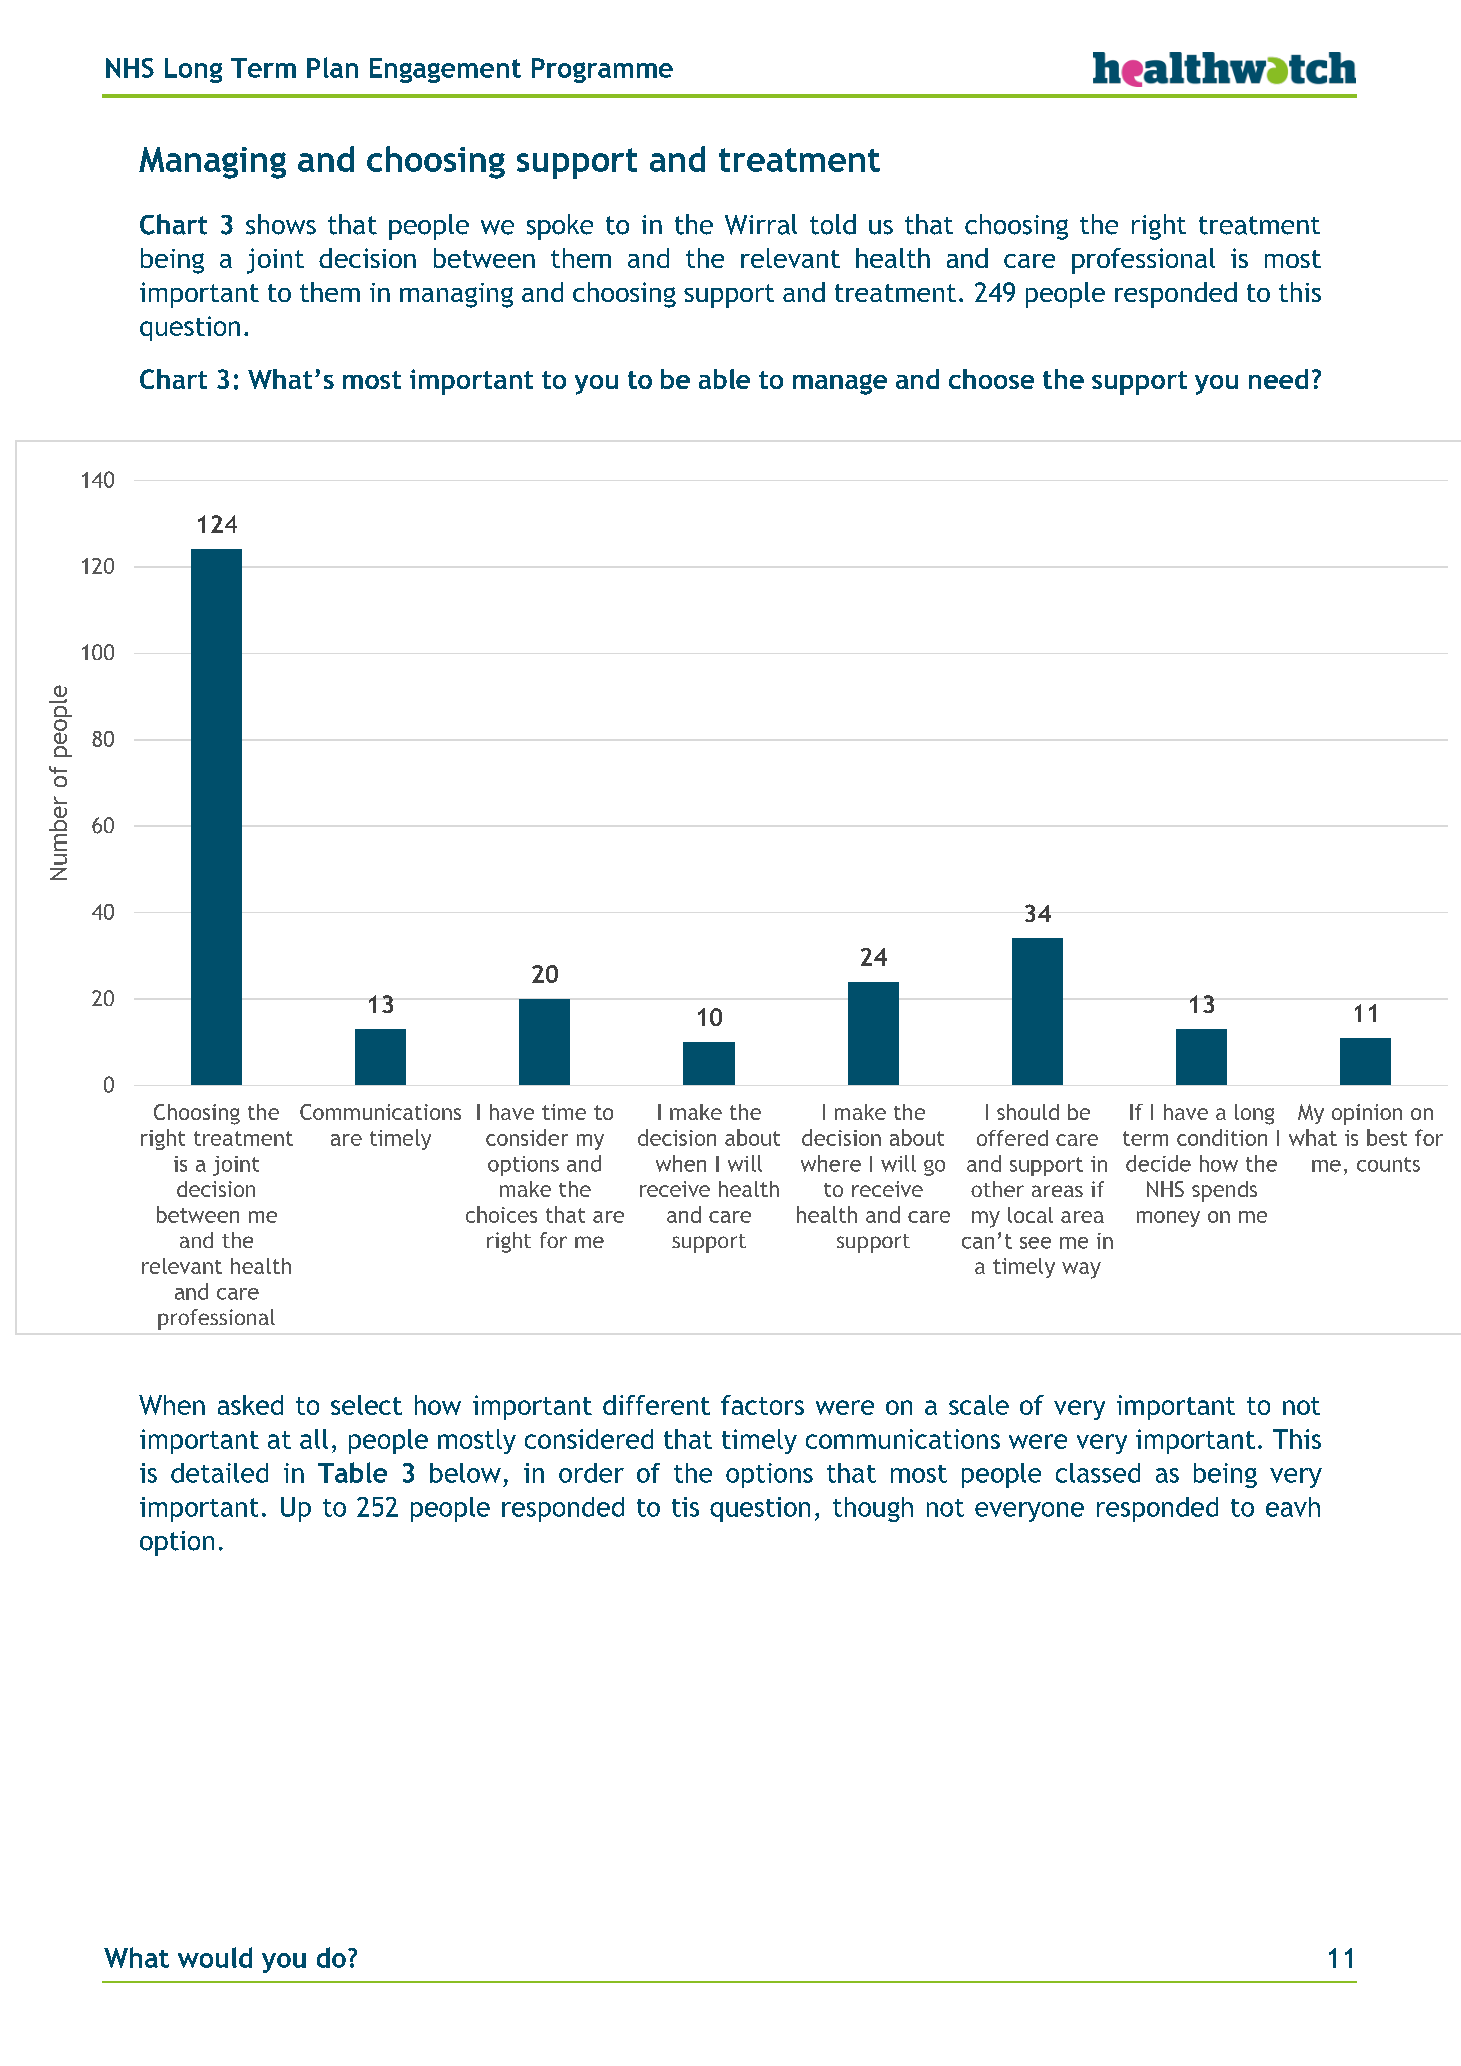 The height and width of the document is (2066, 1461). What do you see at coordinates (873, 1509) in the document?
I see `though` at bounding box center [873, 1509].
